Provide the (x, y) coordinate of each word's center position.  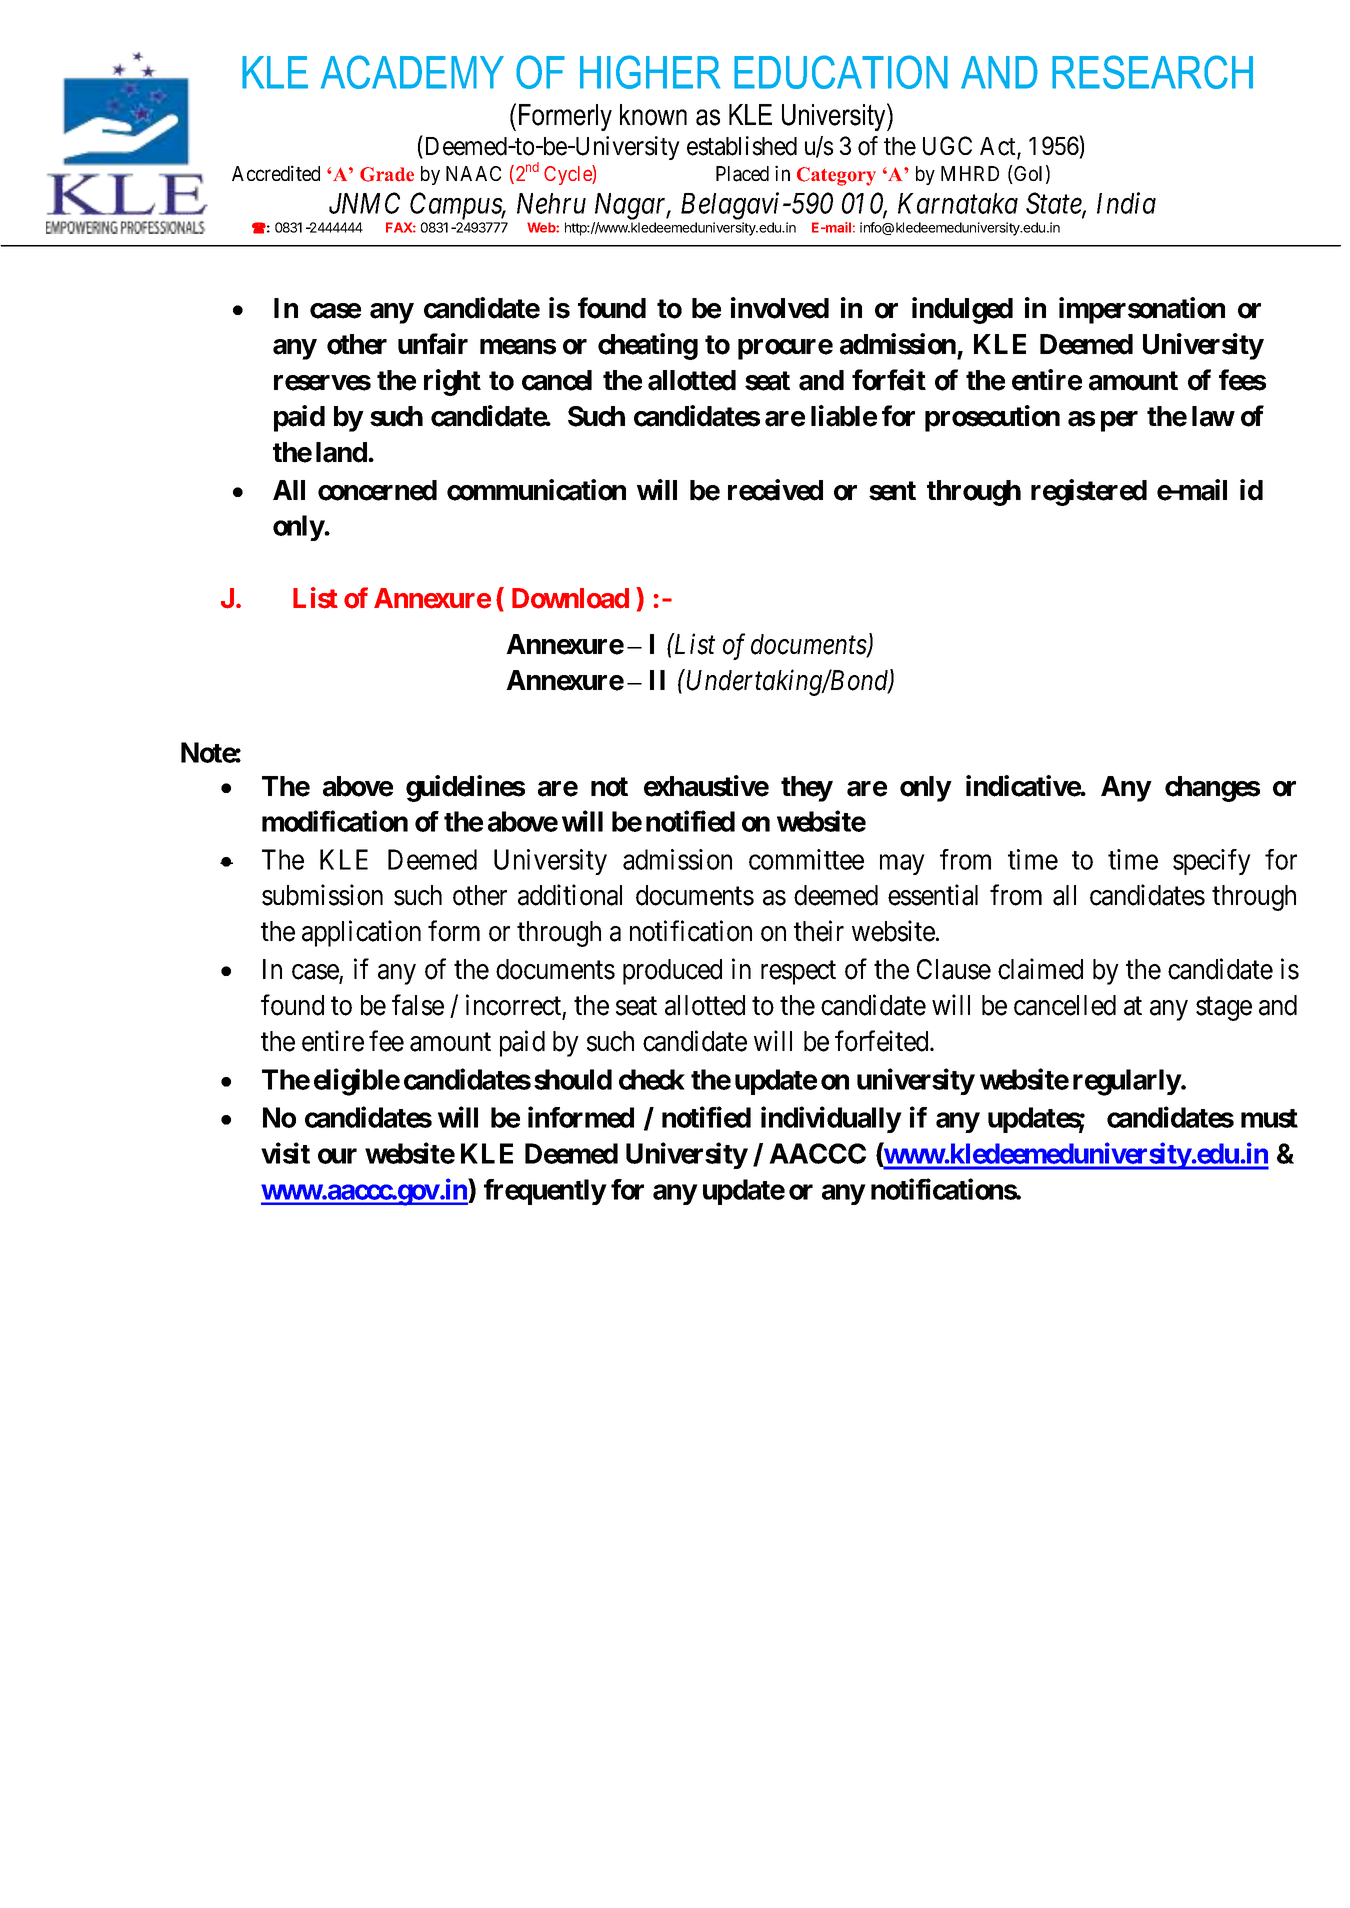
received (775, 490)
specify (1212, 862)
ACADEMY (412, 72)
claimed (1040, 969)
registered (1089, 492)
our (337, 1156)
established (742, 146)
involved (780, 308)
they (807, 789)
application (361, 933)
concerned (377, 490)
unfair (433, 344)
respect (798, 973)
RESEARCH (1152, 72)
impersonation (1142, 310)
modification (335, 821)
